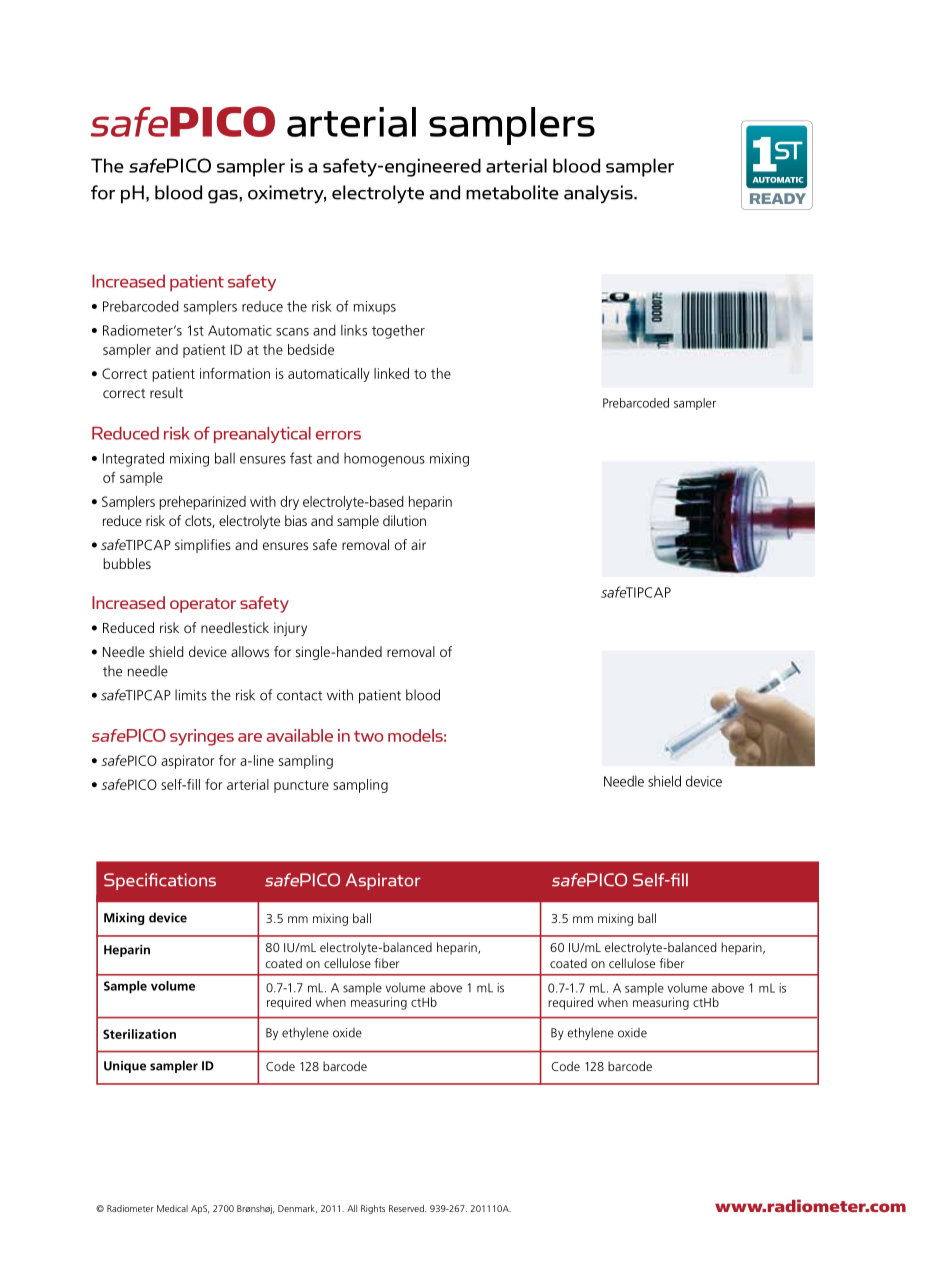  I want to click on metabolite, so click(512, 192).
